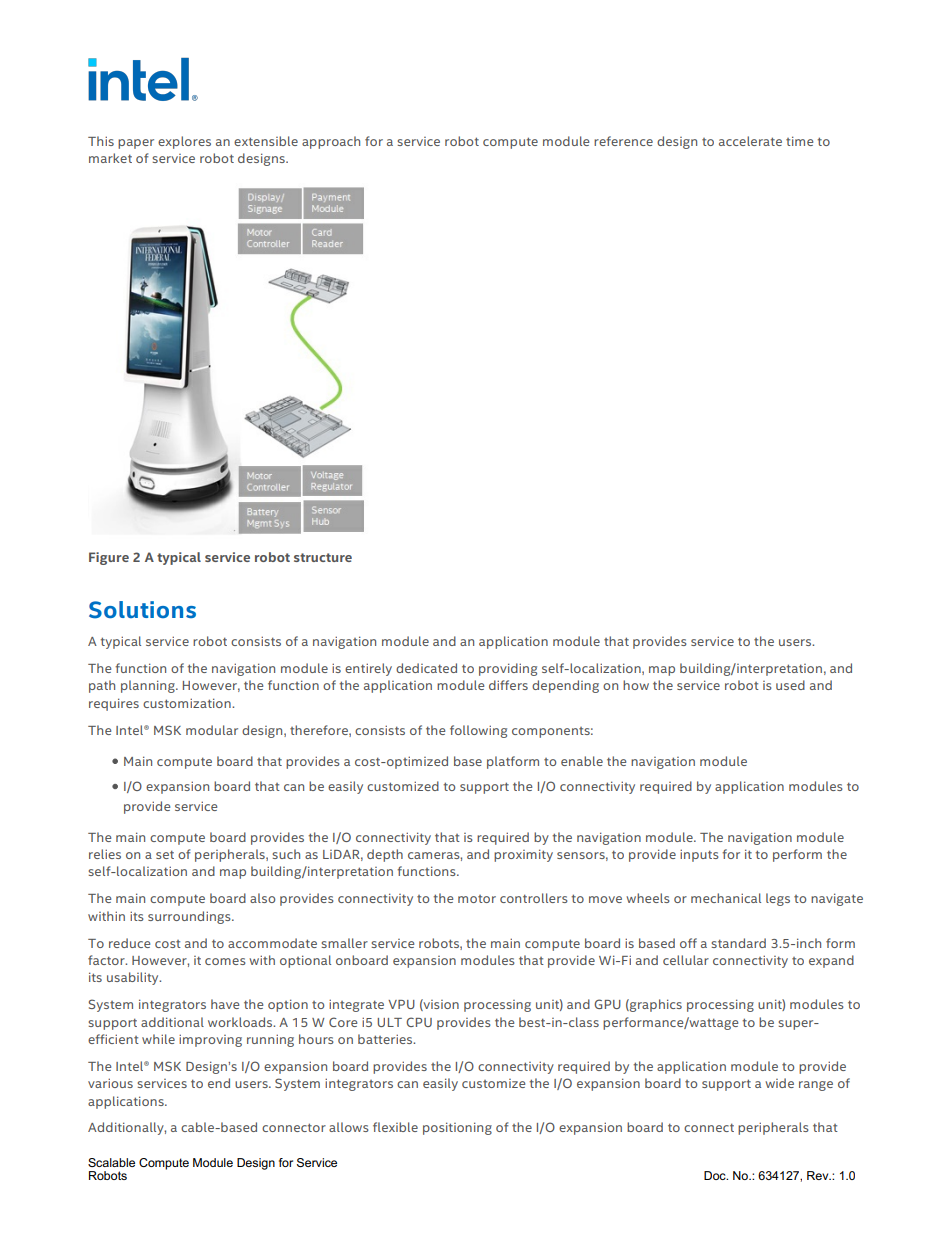 This screenshot has height=1233, width=952. What do you see at coordinates (149, 686) in the screenshot?
I see `planning` at bounding box center [149, 686].
